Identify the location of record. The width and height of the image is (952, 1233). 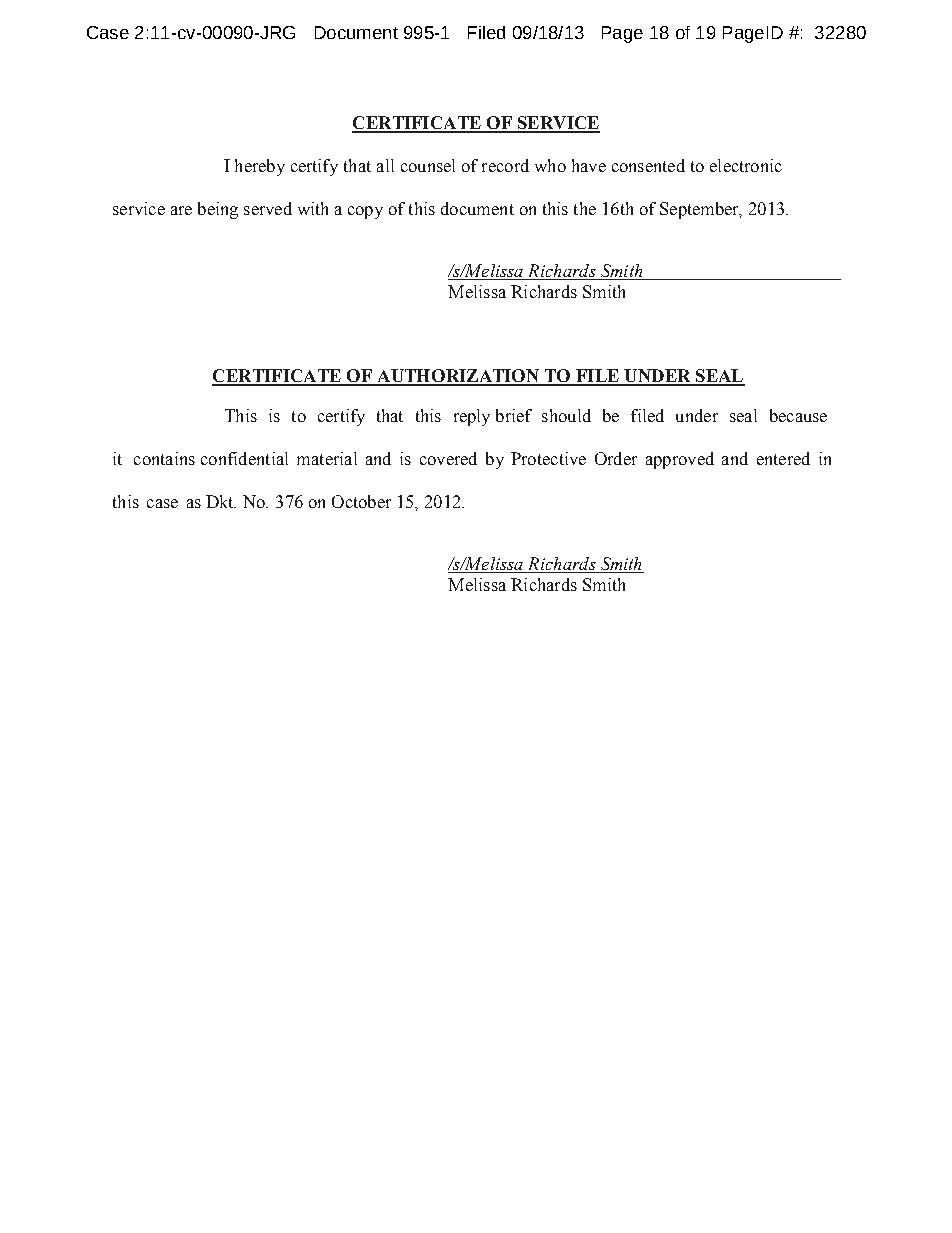
(505, 165).
